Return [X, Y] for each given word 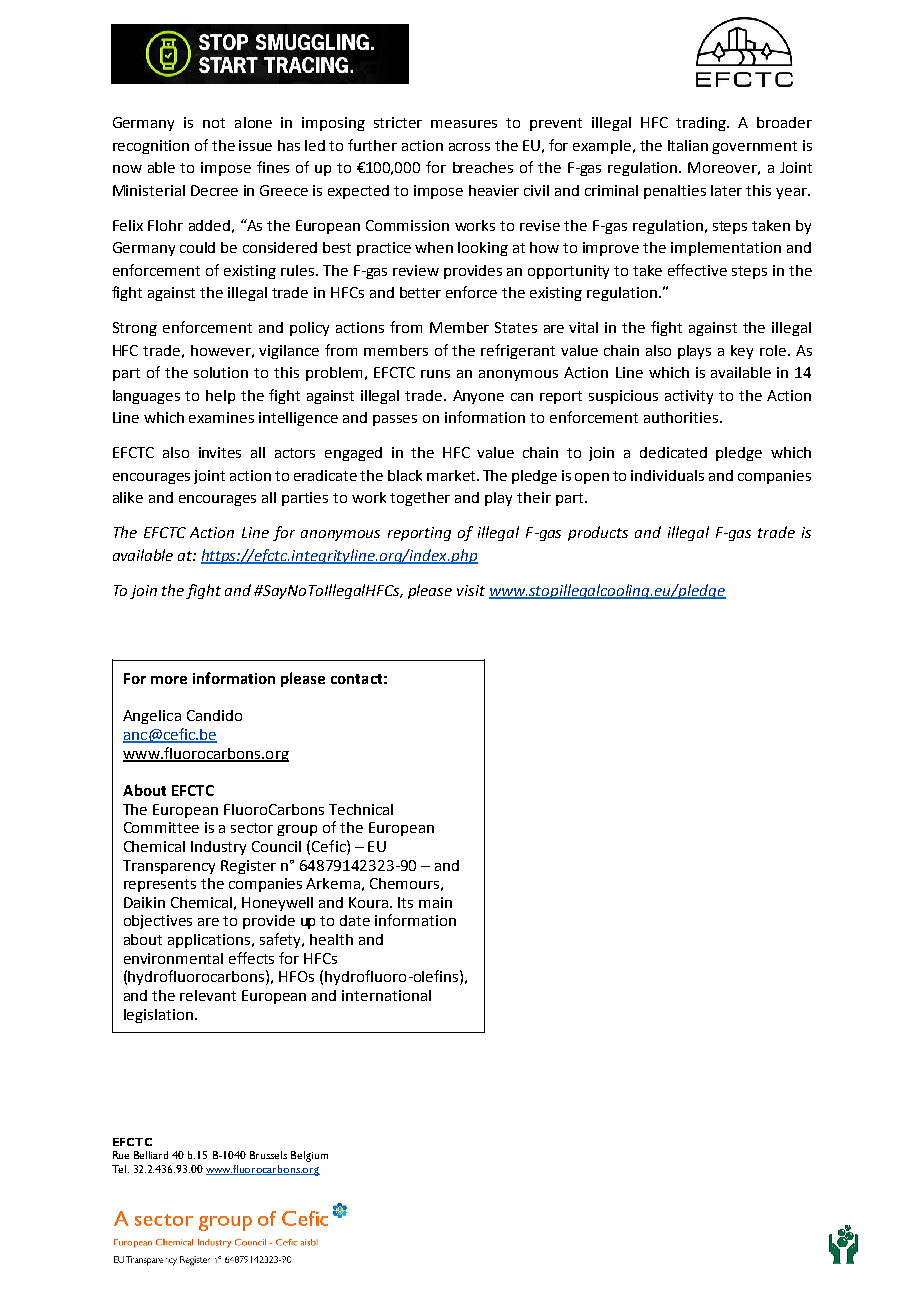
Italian [688, 145]
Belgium [309, 1156]
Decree [214, 190]
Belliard [151, 1155]
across [469, 147]
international [386, 995]
